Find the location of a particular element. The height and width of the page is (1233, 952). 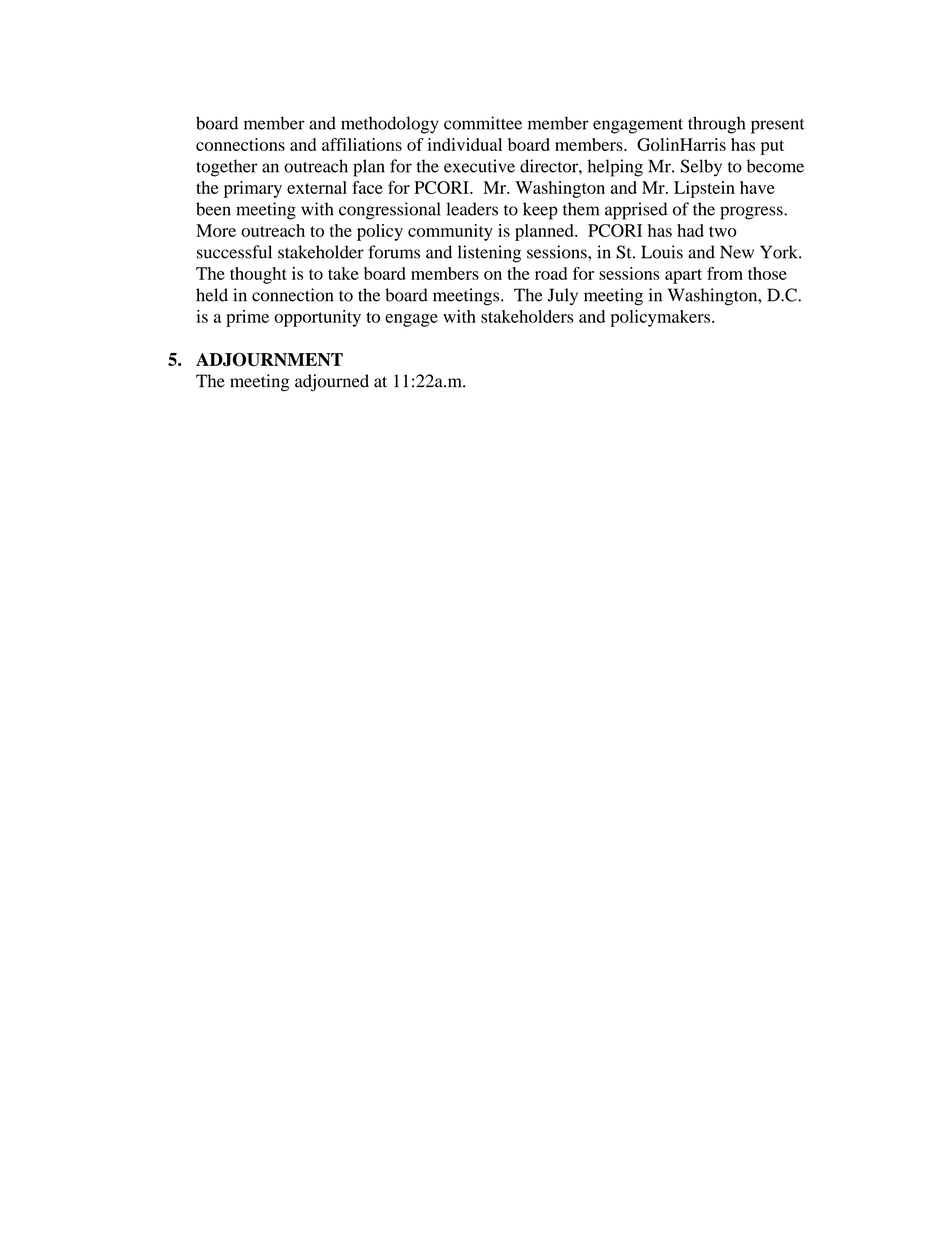

from is located at coordinates (725, 273).
